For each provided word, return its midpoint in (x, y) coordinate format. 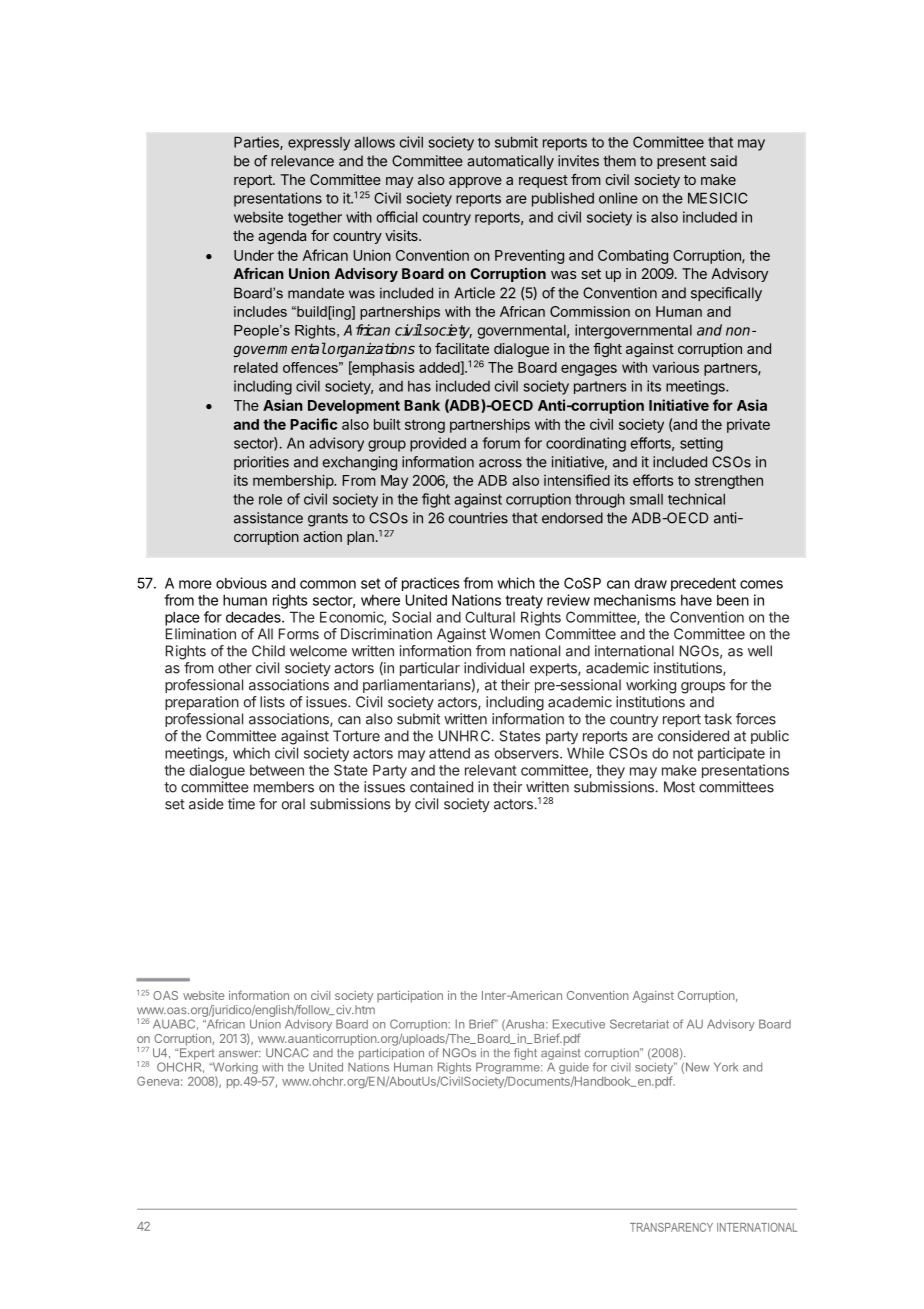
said (723, 161)
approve (475, 182)
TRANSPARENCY (671, 1227)
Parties (257, 143)
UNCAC (287, 1053)
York (726, 1067)
